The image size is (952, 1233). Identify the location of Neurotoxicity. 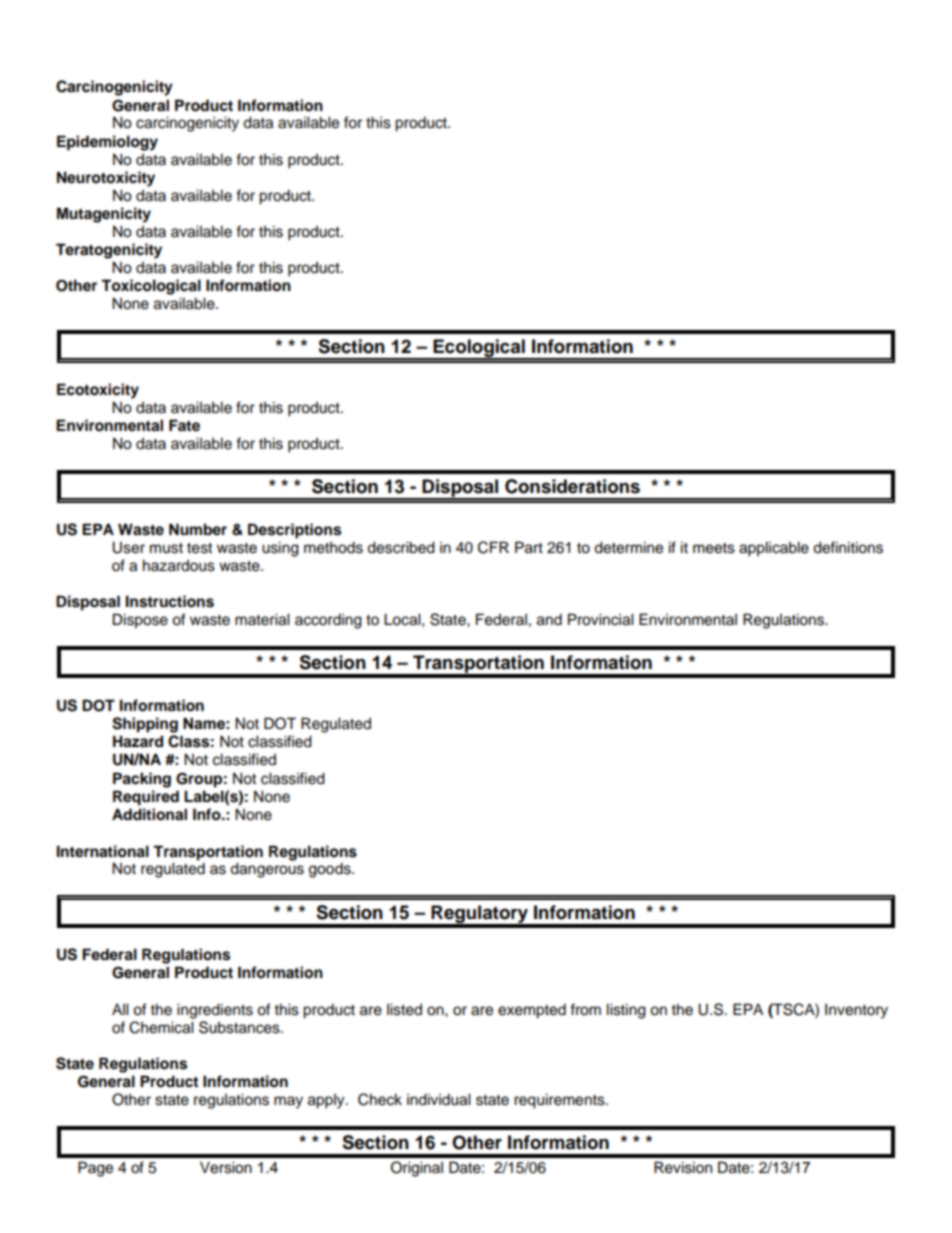
(106, 179).
